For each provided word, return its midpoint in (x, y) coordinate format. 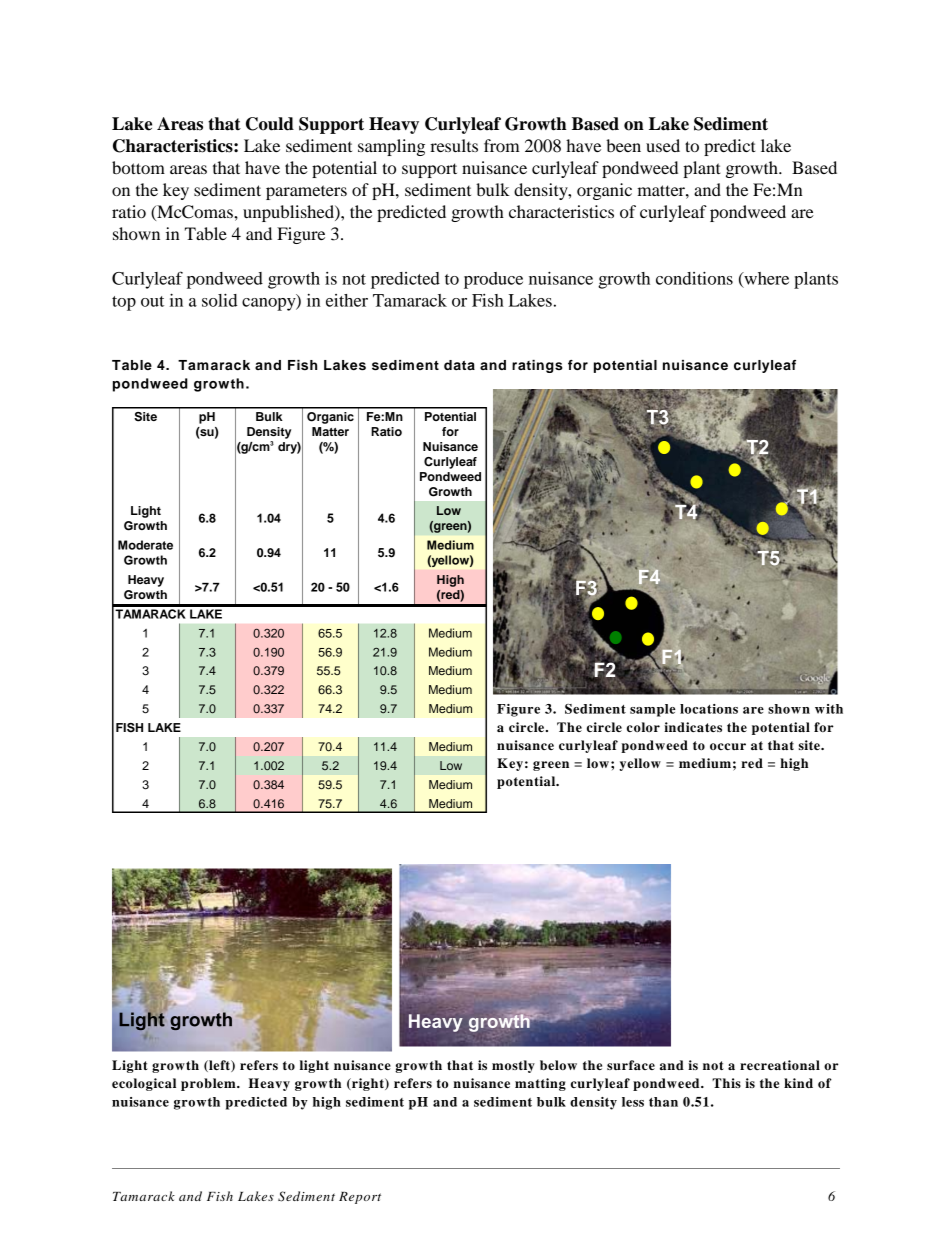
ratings (537, 366)
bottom (138, 167)
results (454, 145)
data (459, 365)
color (643, 727)
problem (209, 1084)
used (663, 145)
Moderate (145, 545)
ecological (144, 1084)
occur (728, 746)
